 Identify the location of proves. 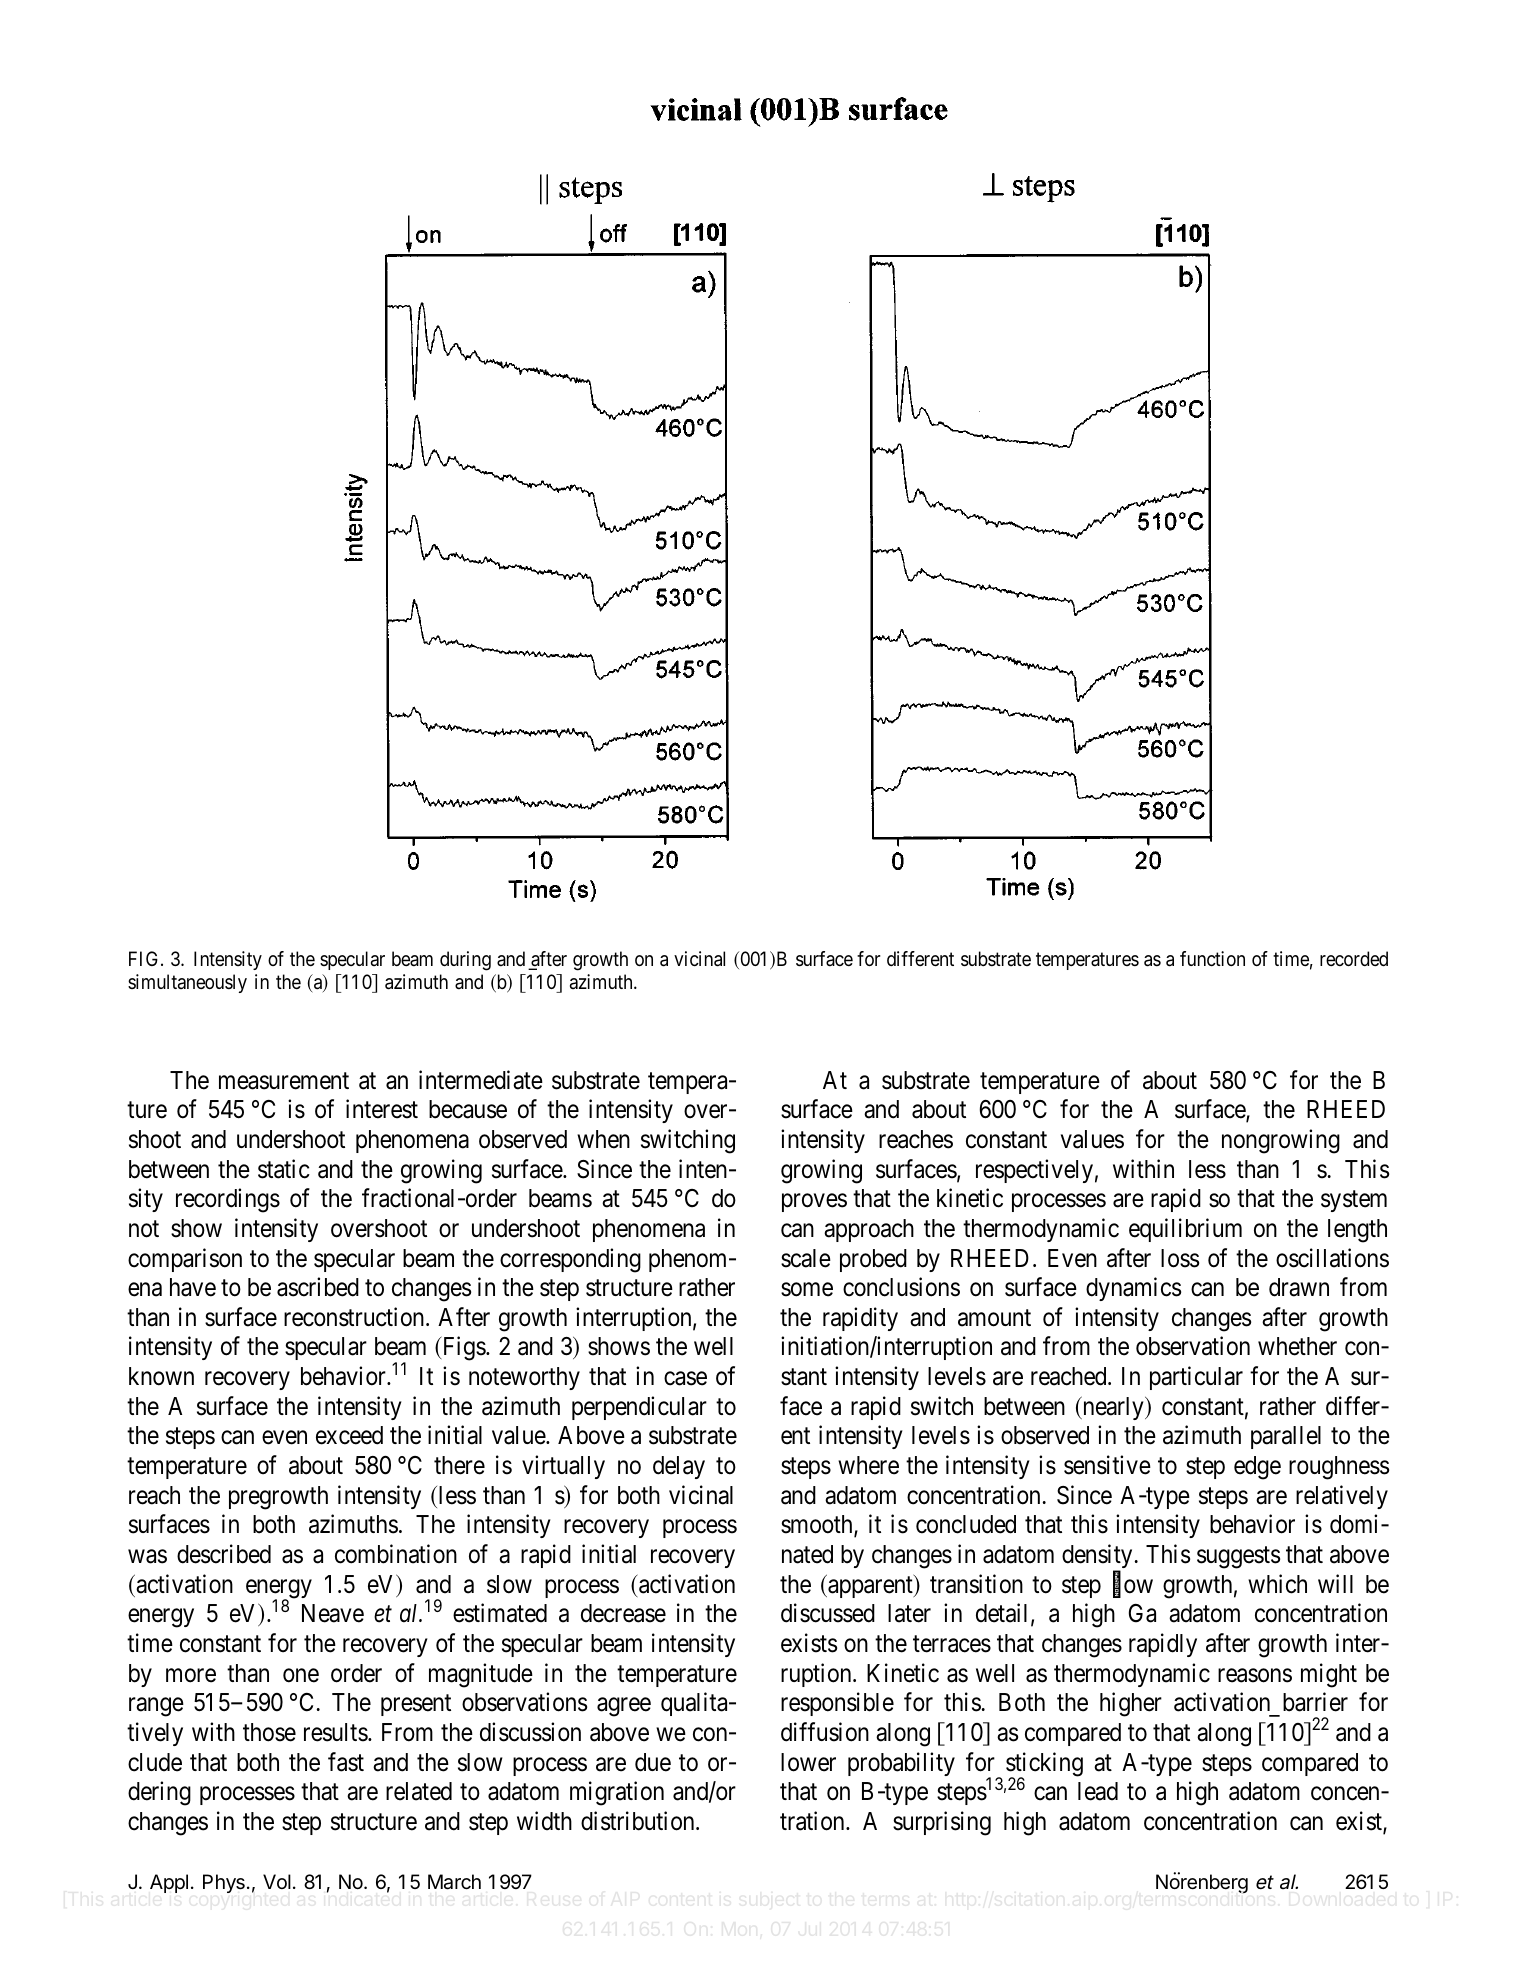
(814, 1203).
